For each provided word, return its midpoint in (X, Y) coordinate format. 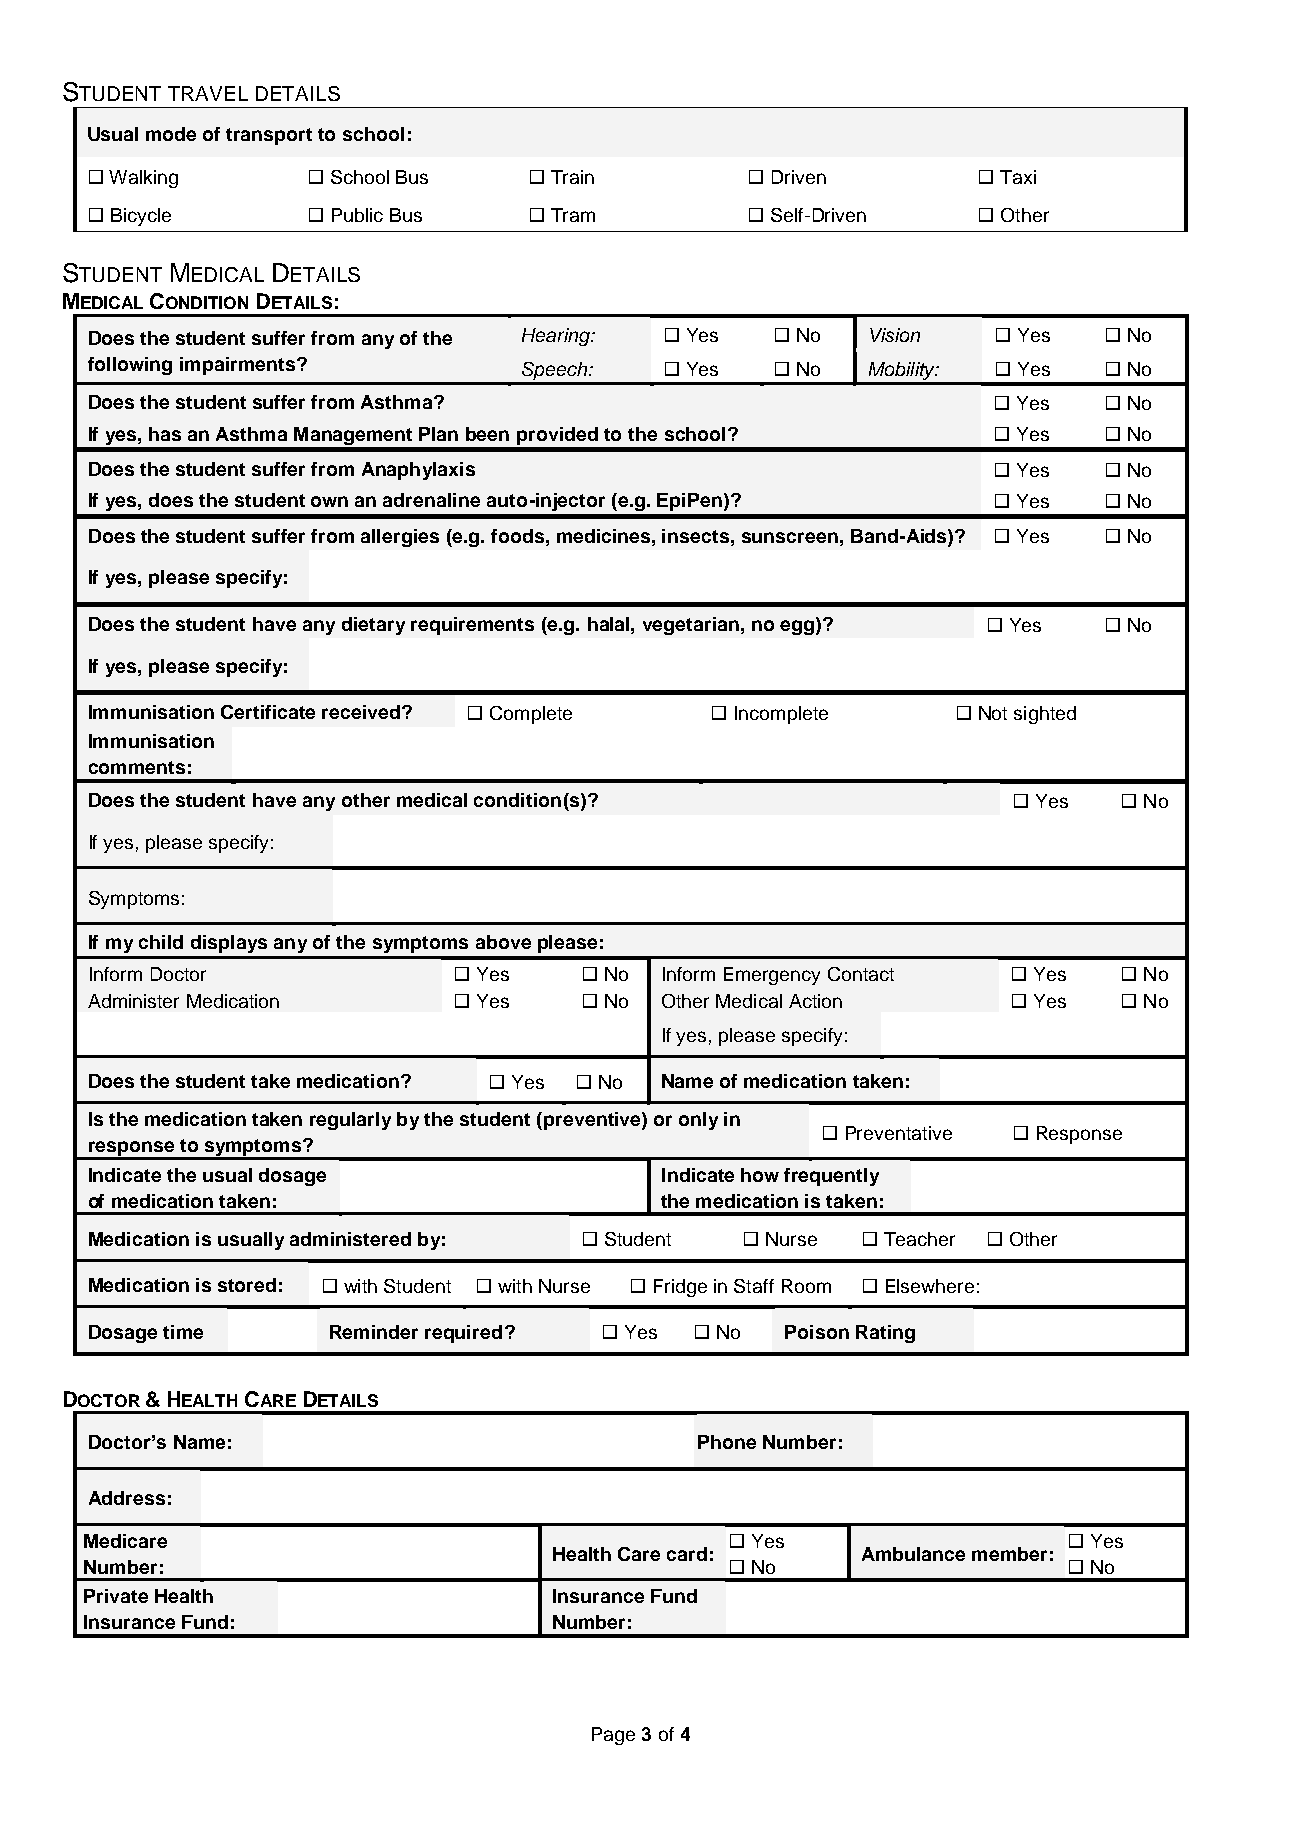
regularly (350, 1121)
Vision (895, 335)
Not (993, 713)
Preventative (899, 1133)
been (487, 434)
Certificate (268, 712)
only (698, 1121)
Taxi (1018, 177)
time (183, 1332)
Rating (885, 1334)
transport (269, 136)
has (165, 434)
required (463, 1334)
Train (572, 177)
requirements (472, 626)
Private (116, 1596)
